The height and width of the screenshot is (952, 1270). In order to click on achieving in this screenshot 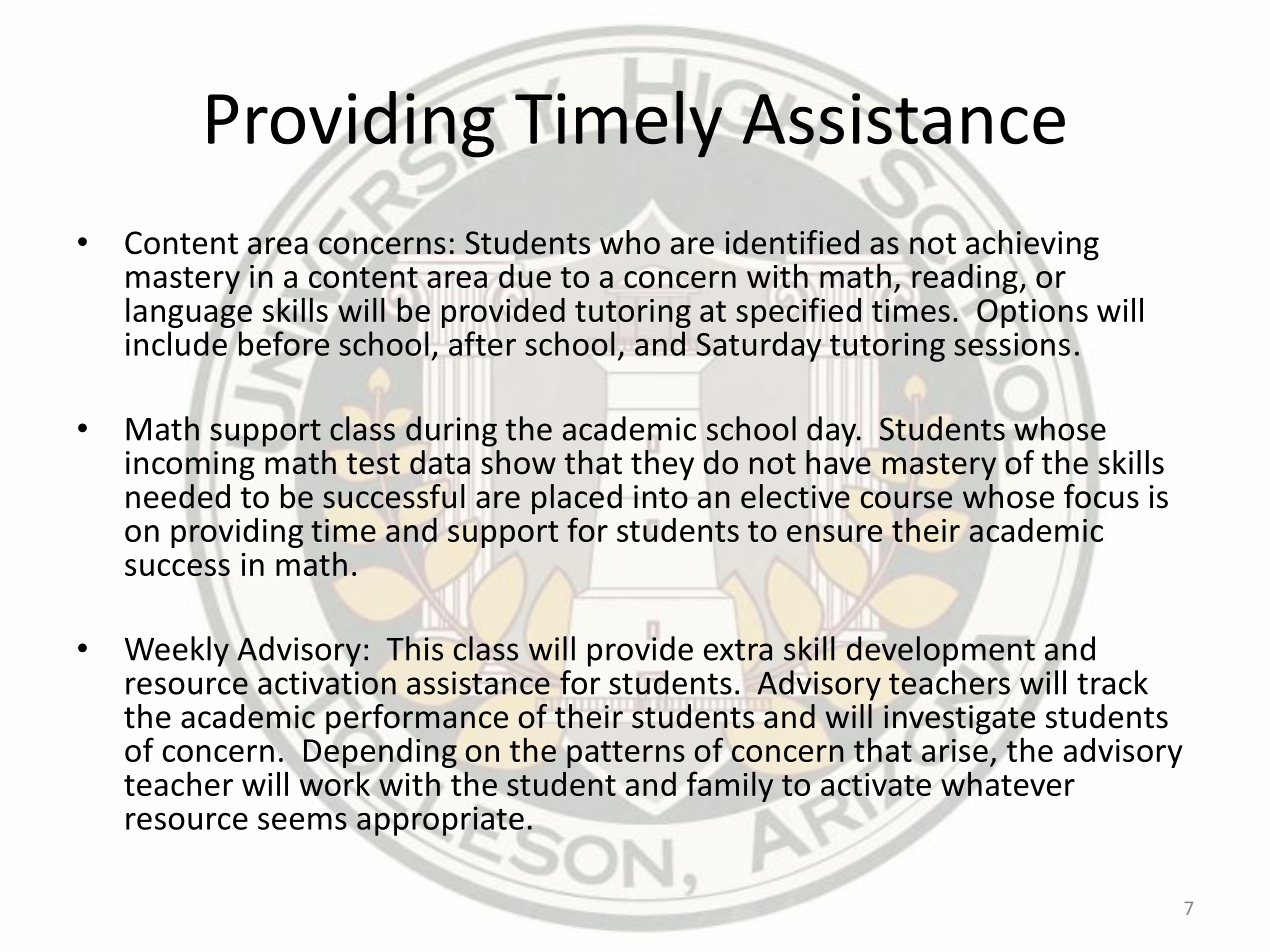, I will do `click(1032, 245)`.
